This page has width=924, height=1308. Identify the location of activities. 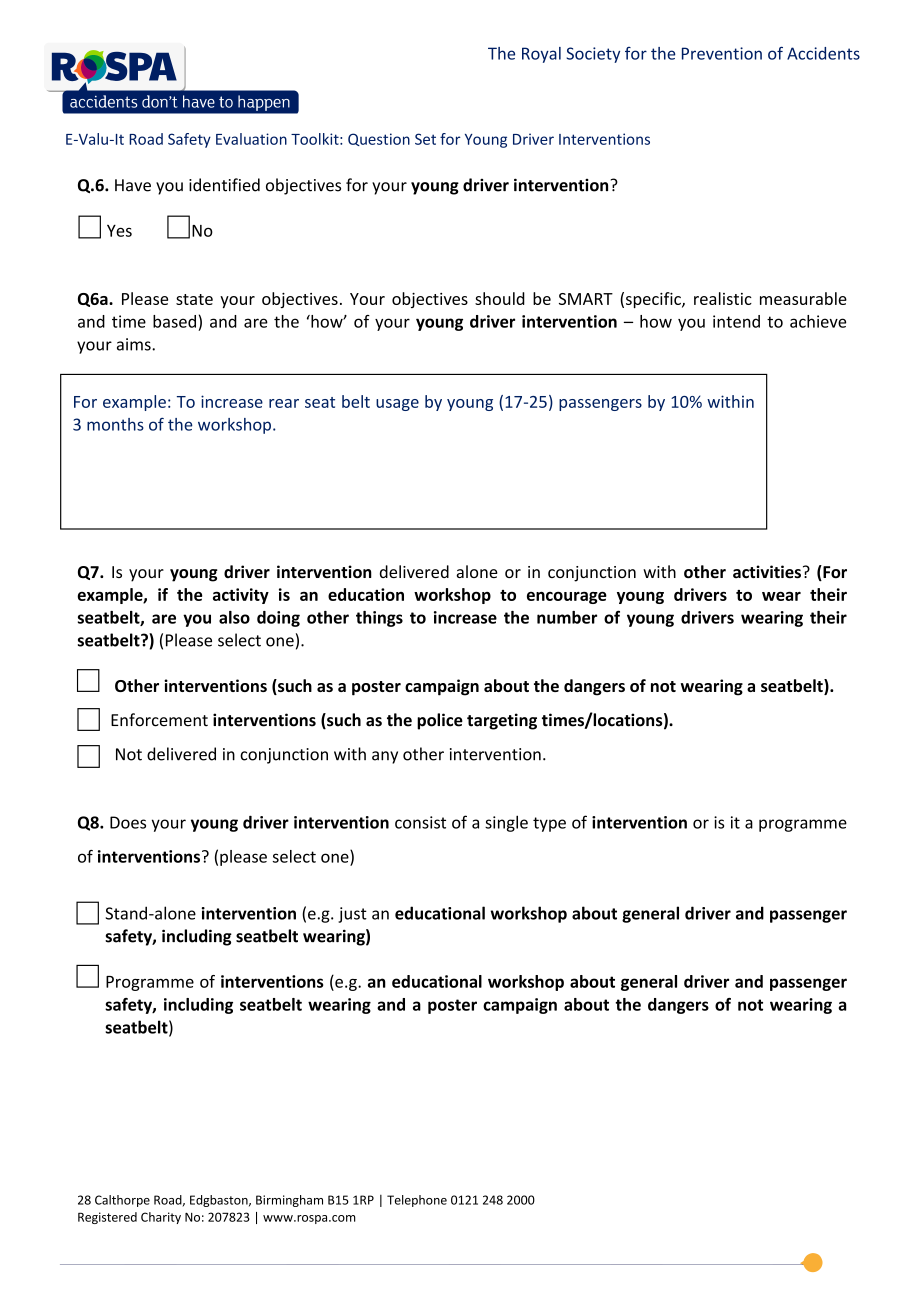
(767, 572).
